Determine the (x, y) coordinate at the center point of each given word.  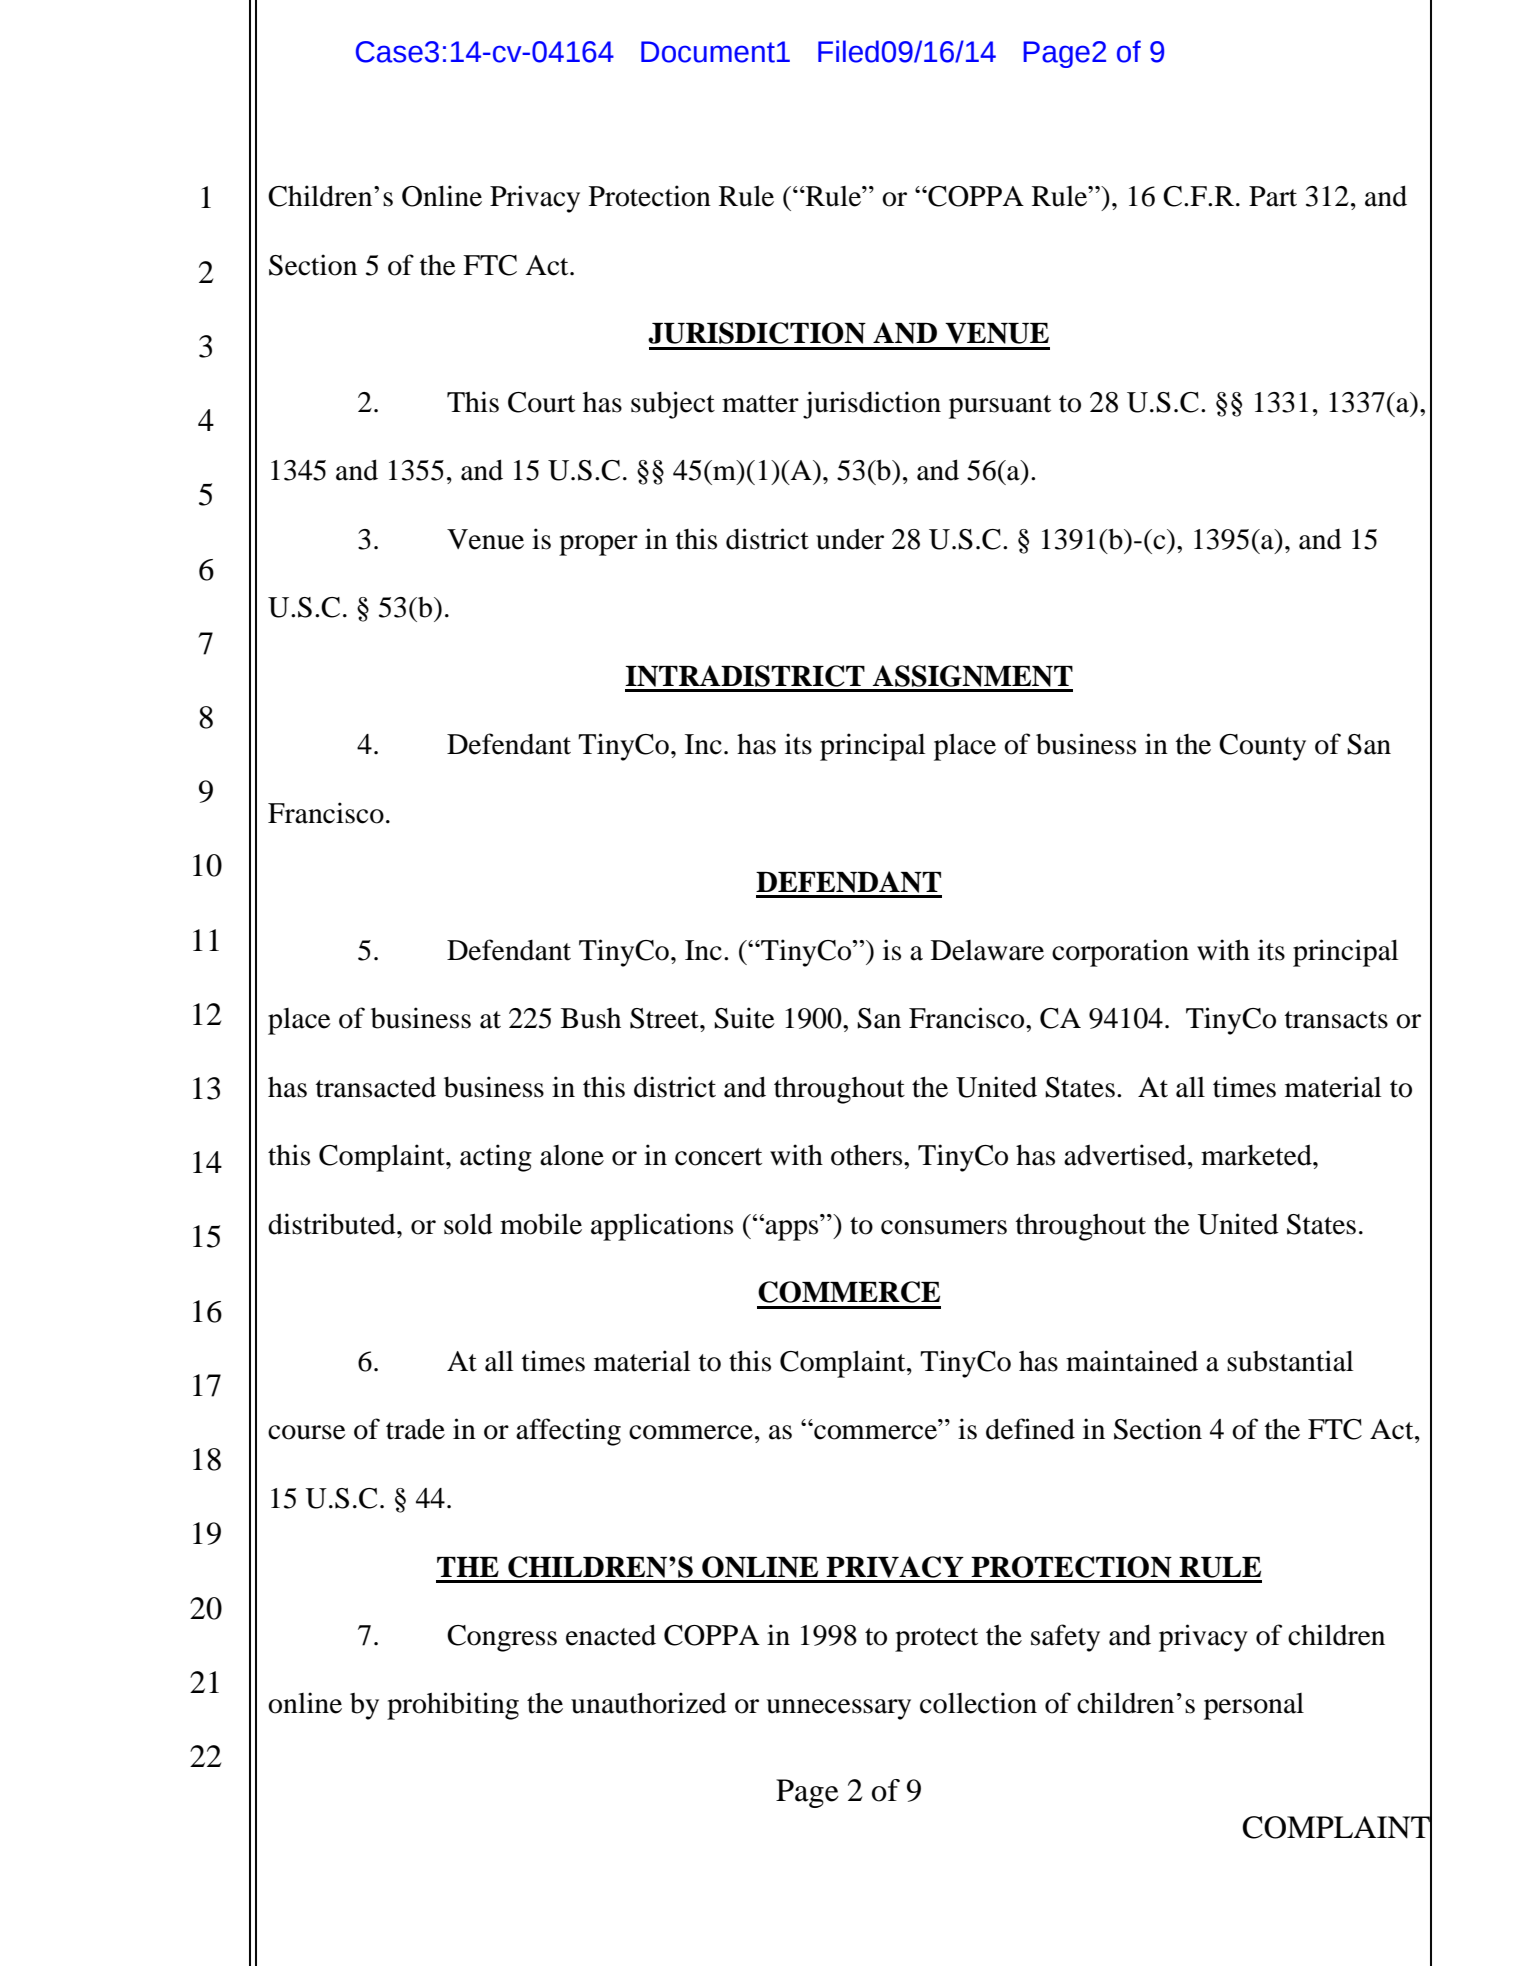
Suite (744, 1018)
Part (1273, 196)
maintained (1132, 1361)
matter (760, 404)
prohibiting (453, 1706)
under (850, 539)
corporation (1120, 953)
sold (468, 1224)
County (1262, 747)
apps (791, 1230)
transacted (376, 1087)
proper (598, 545)
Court (541, 402)
